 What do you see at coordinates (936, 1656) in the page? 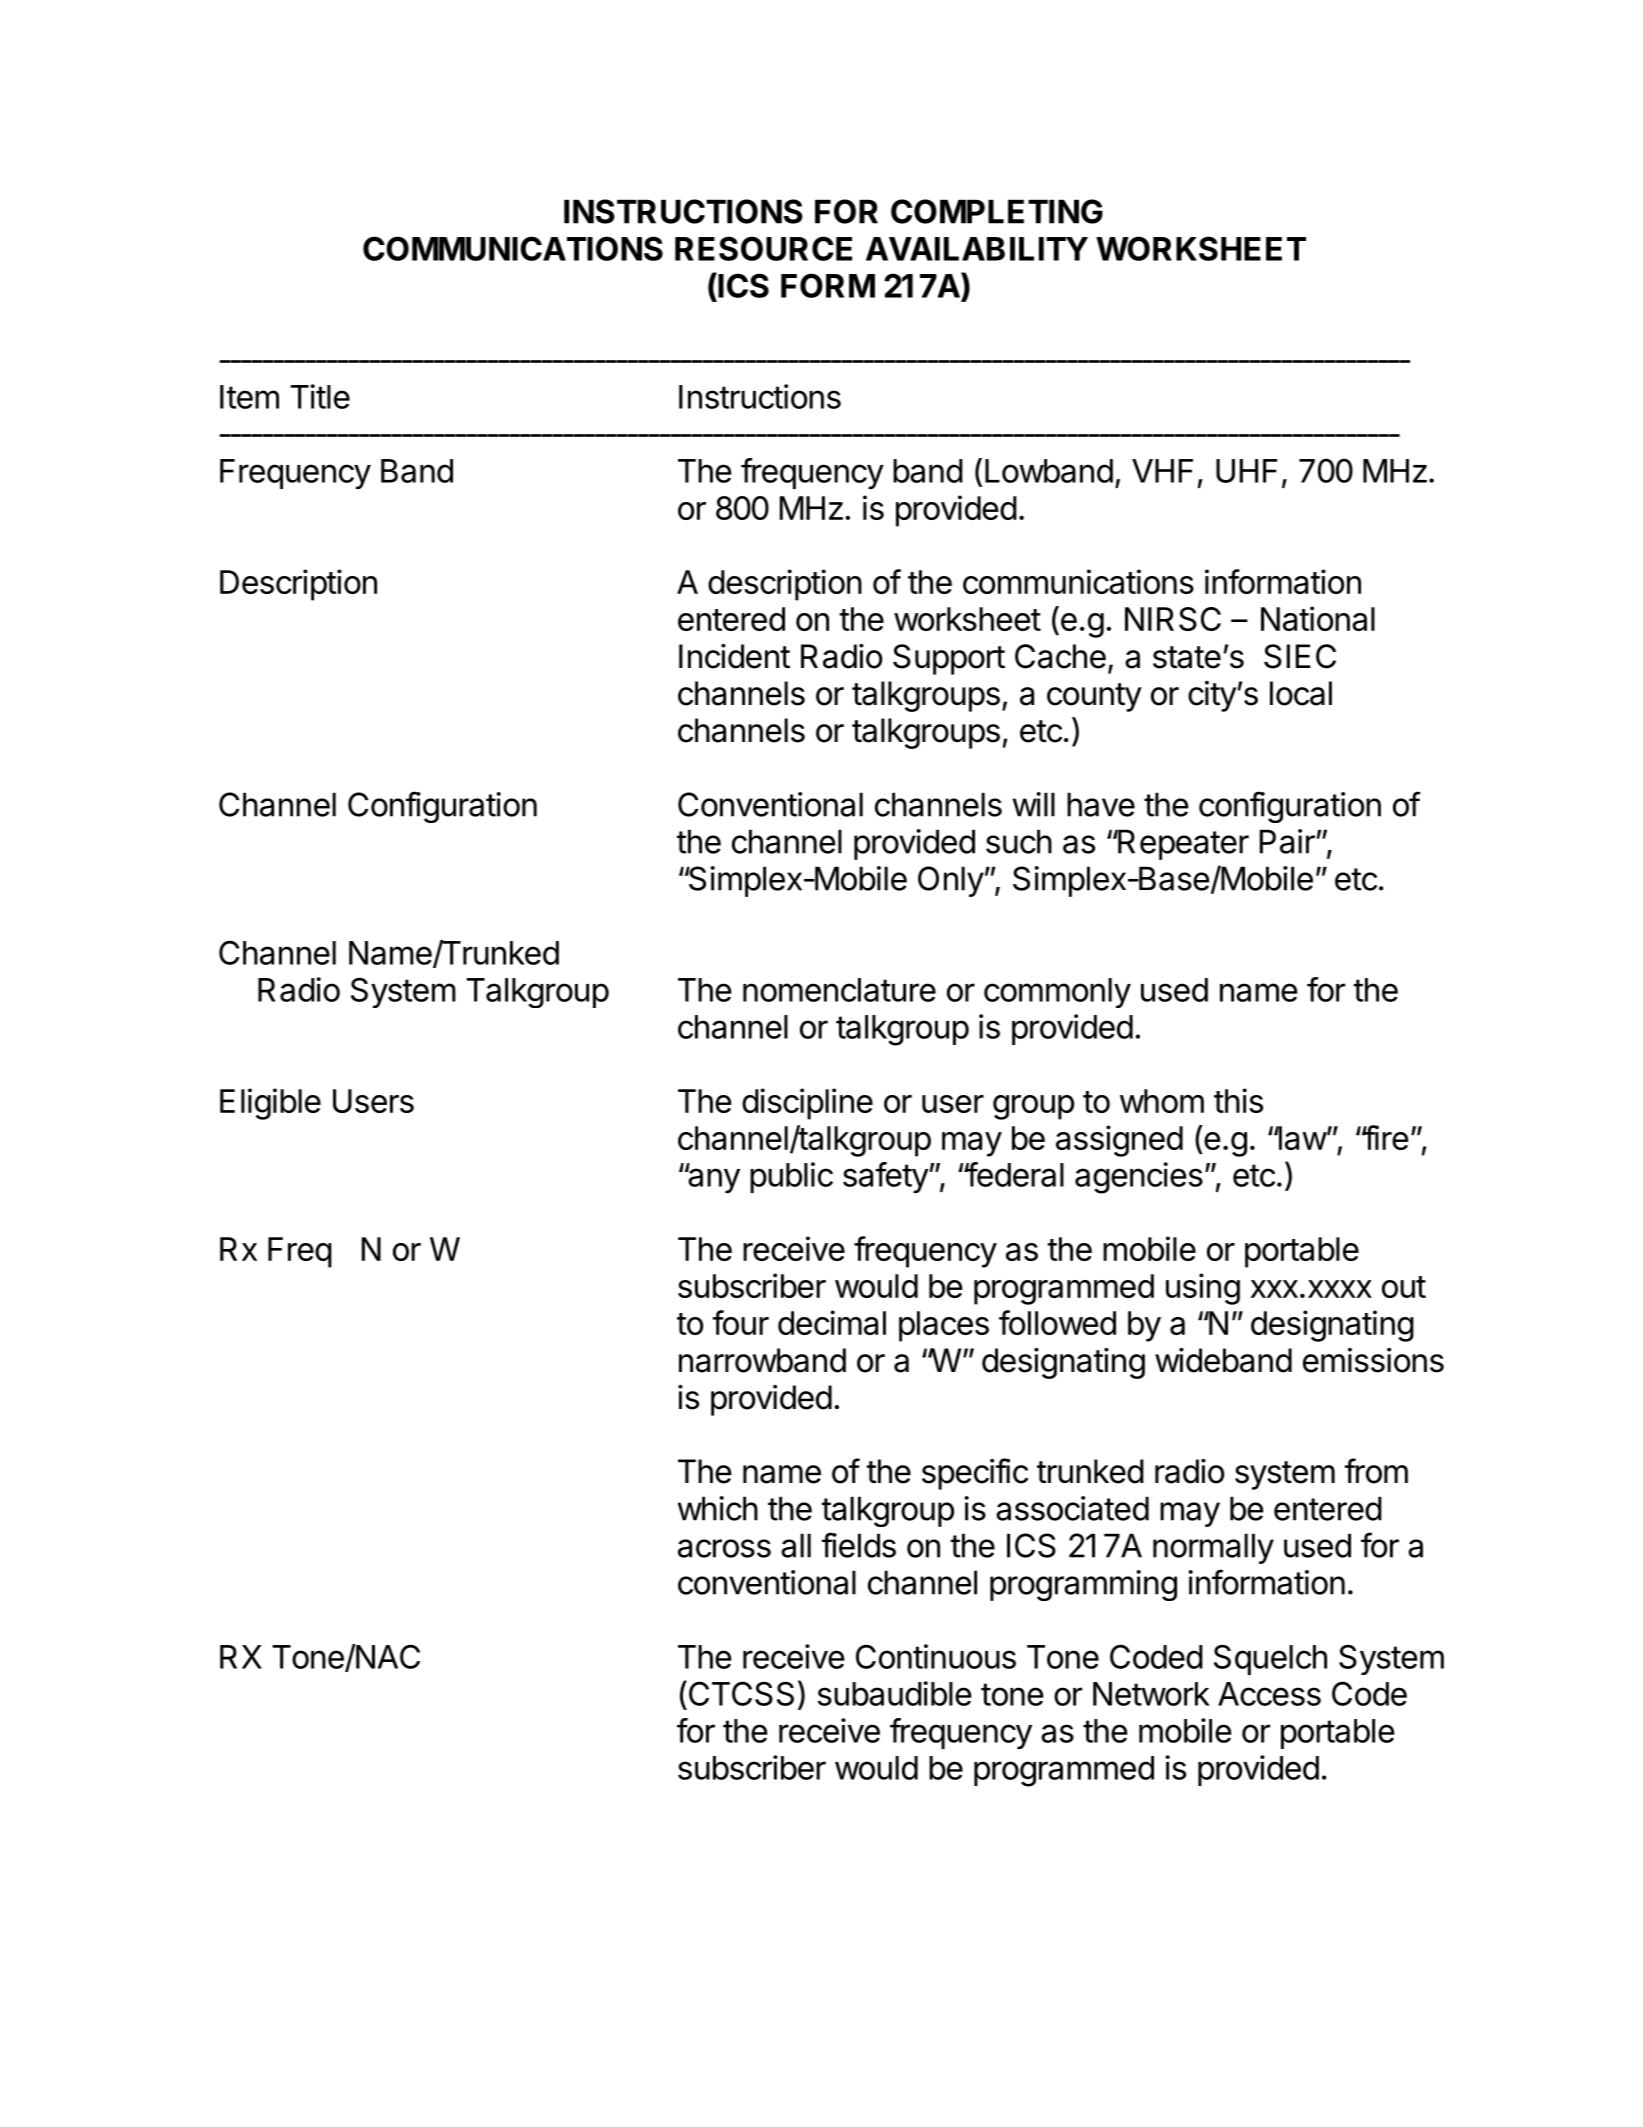
I see `Continuous` at bounding box center [936, 1656].
